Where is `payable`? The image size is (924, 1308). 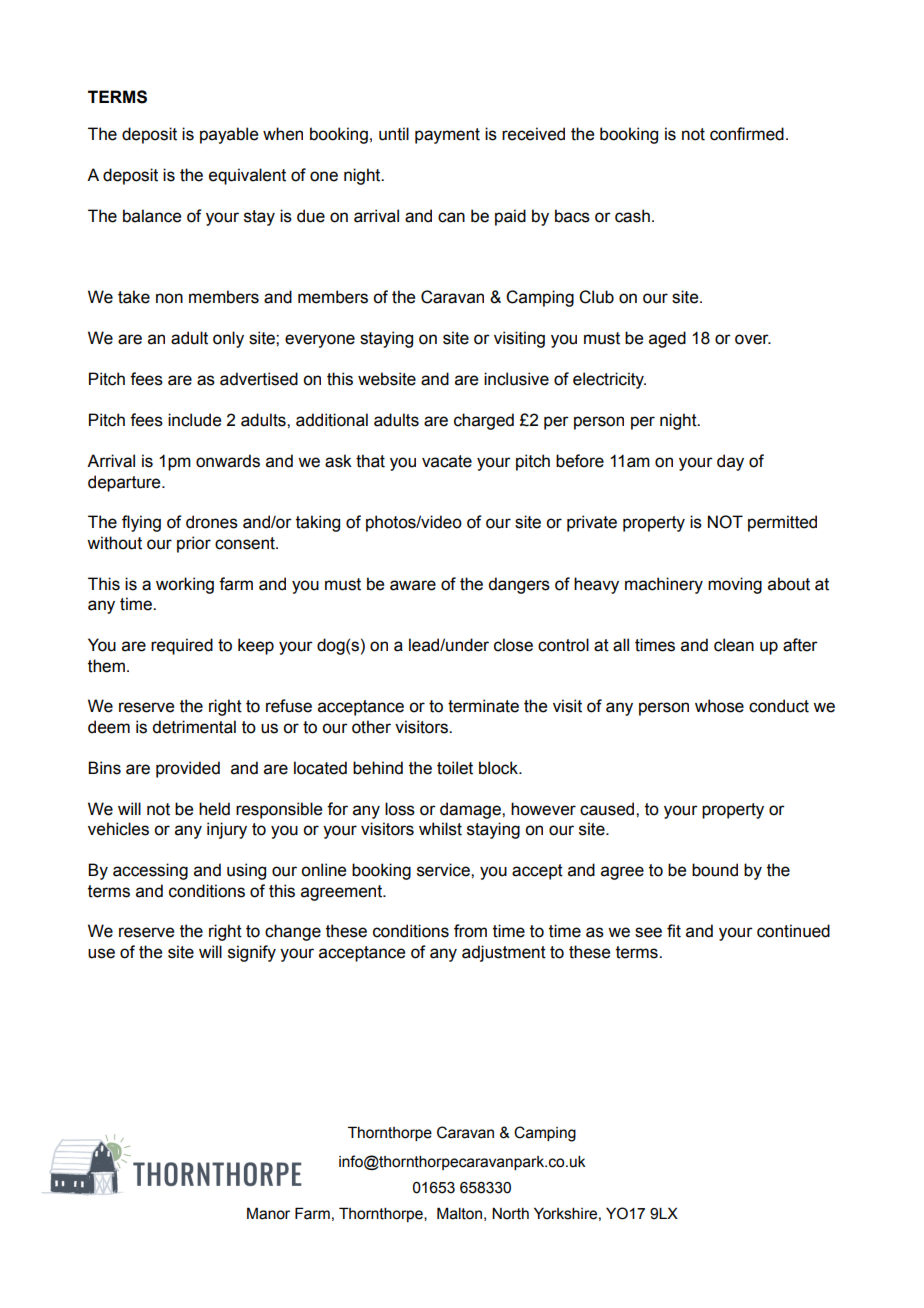 payable is located at coordinates (229, 135).
